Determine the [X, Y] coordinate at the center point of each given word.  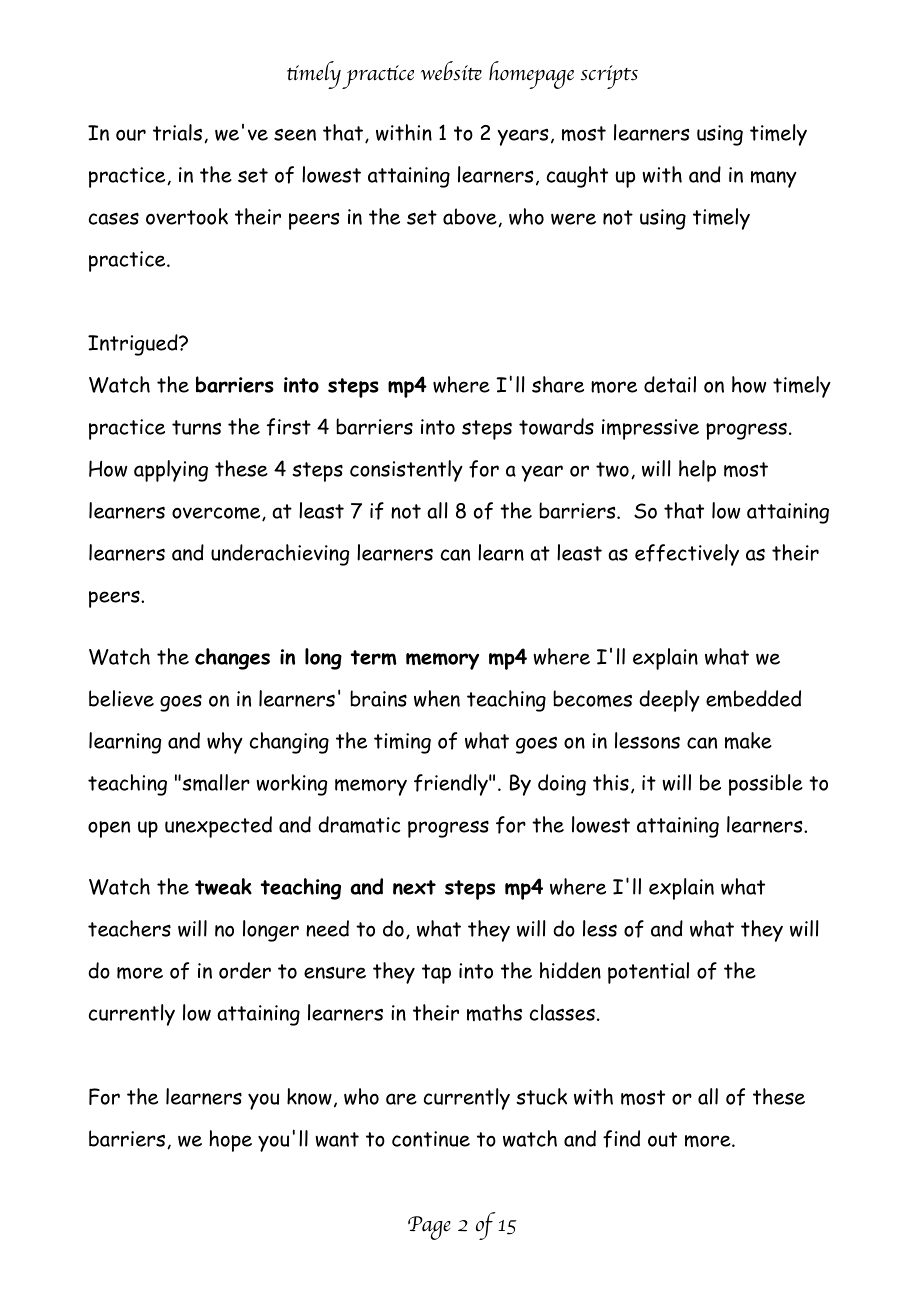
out [662, 1139]
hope [230, 1141]
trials [179, 133]
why [225, 743]
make [748, 740]
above [471, 217]
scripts [609, 77]
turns [196, 427]
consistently [406, 471]
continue [431, 1139]
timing [402, 743]
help [697, 471]
